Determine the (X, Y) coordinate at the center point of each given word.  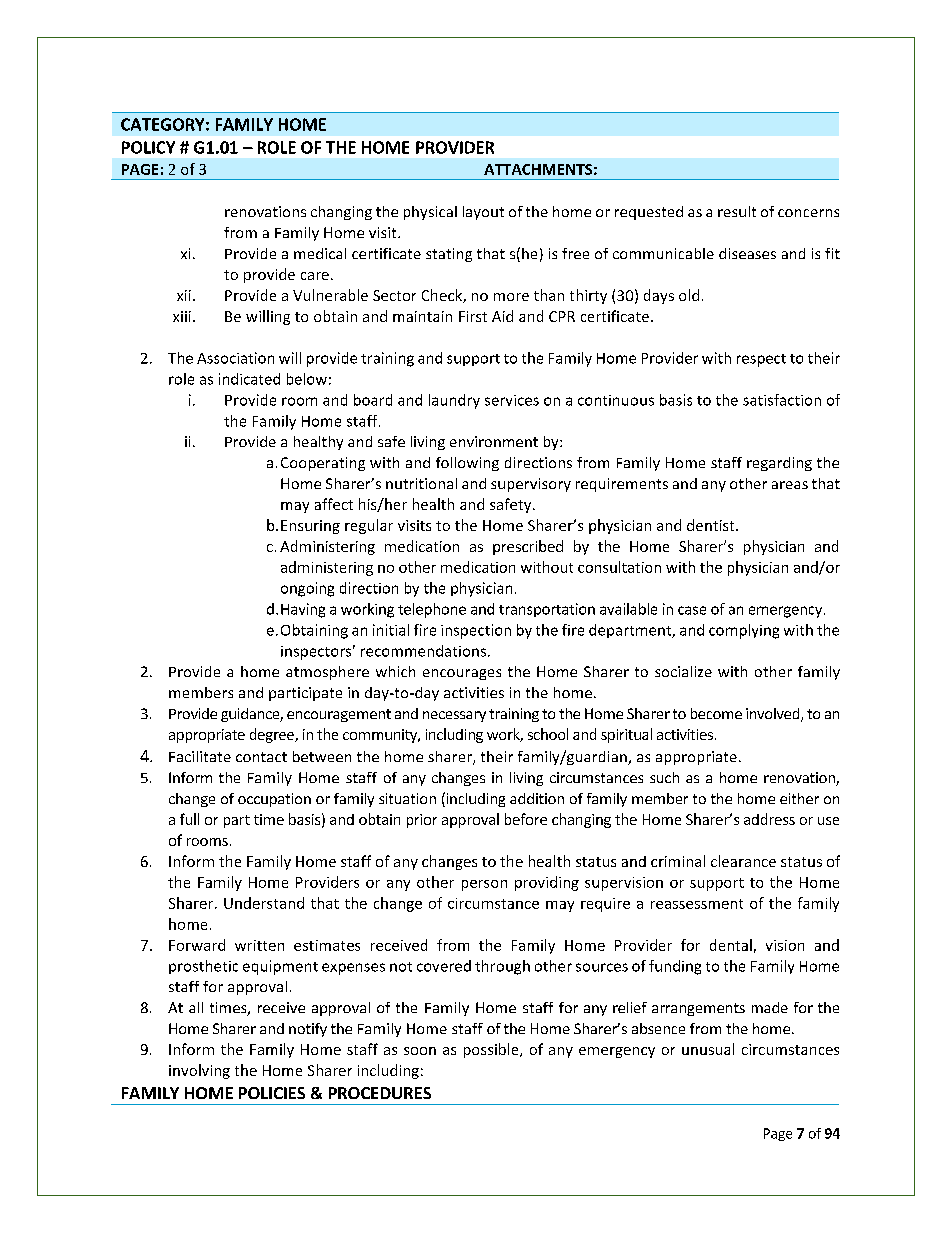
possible (492, 1050)
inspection (476, 631)
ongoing (307, 589)
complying (744, 631)
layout (483, 213)
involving (199, 1071)
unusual (708, 1049)
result (737, 211)
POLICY (148, 147)
